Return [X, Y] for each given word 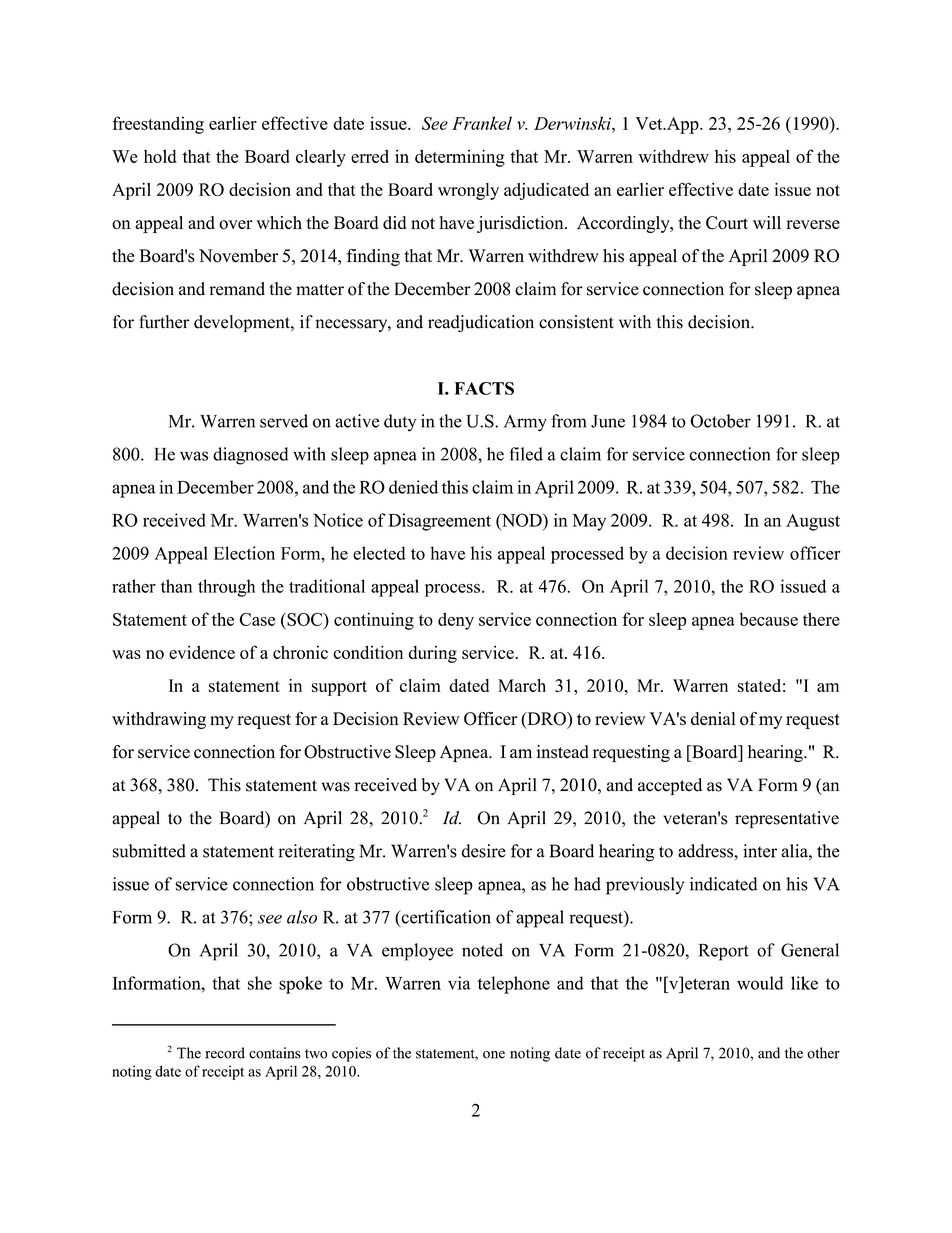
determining [460, 158]
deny [456, 621]
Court [727, 223]
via [459, 983]
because [769, 619]
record [225, 1053]
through [226, 588]
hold [160, 156]
